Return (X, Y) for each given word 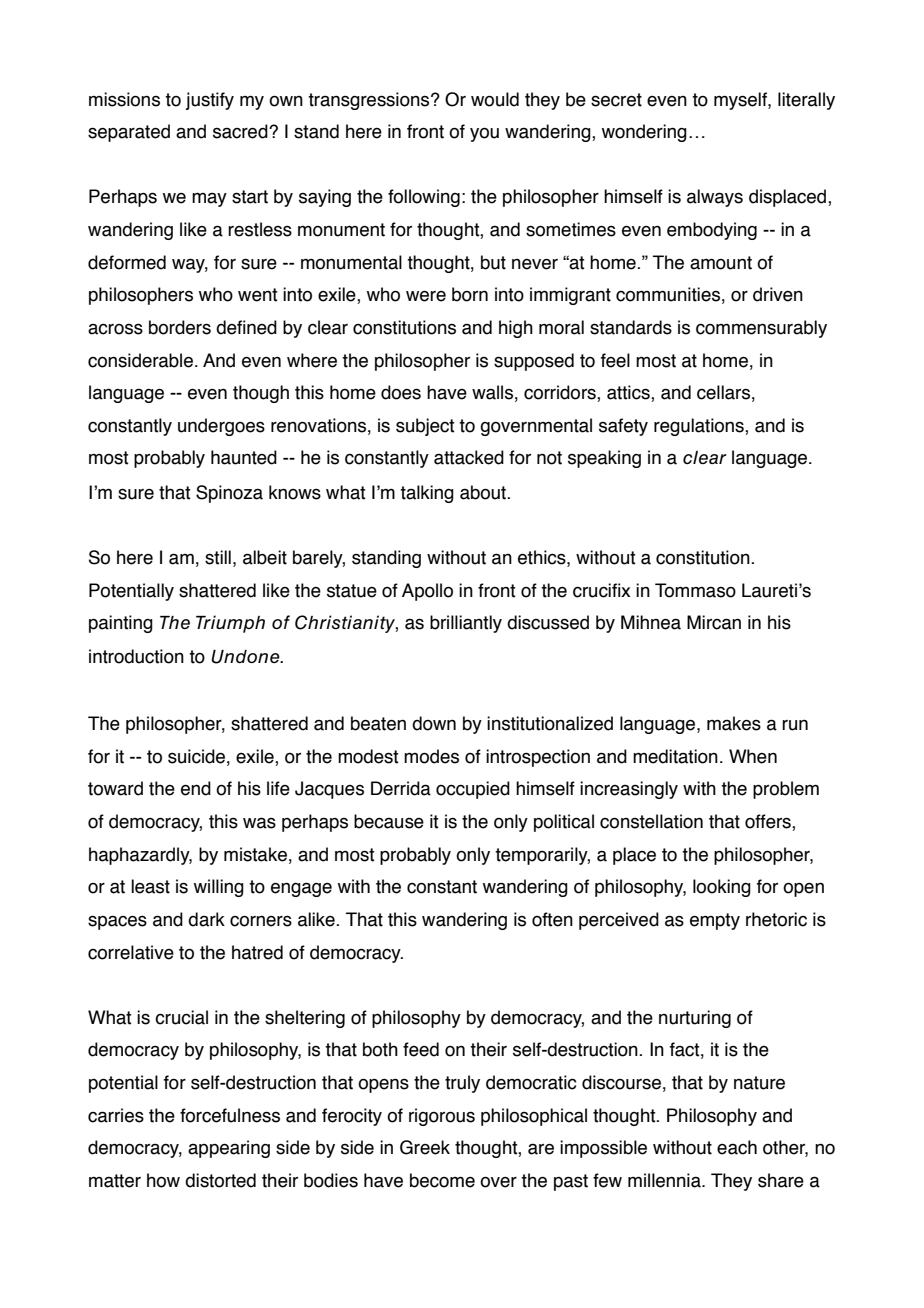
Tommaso (695, 590)
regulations (700, 427)
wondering (644, 133)
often (552, 919)
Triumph (230, 624)
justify (210, 101)
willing (219, 888)
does (401, 392)
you (484, 134)
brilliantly (466, 624)
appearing (229, 1149)
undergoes (221, 427)
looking (722, 888)
